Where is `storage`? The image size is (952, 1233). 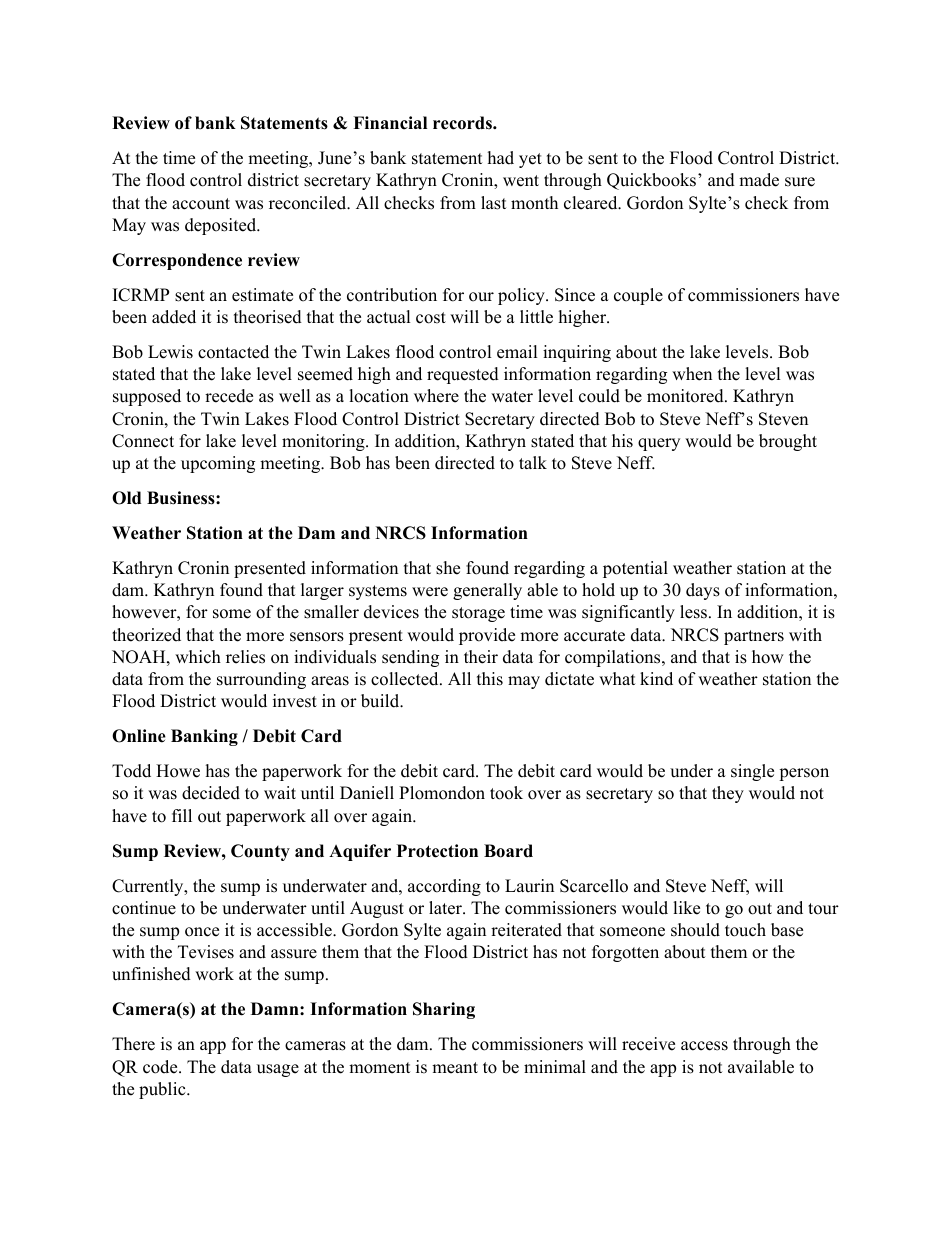 storage is located at coordinates (478, 614).
